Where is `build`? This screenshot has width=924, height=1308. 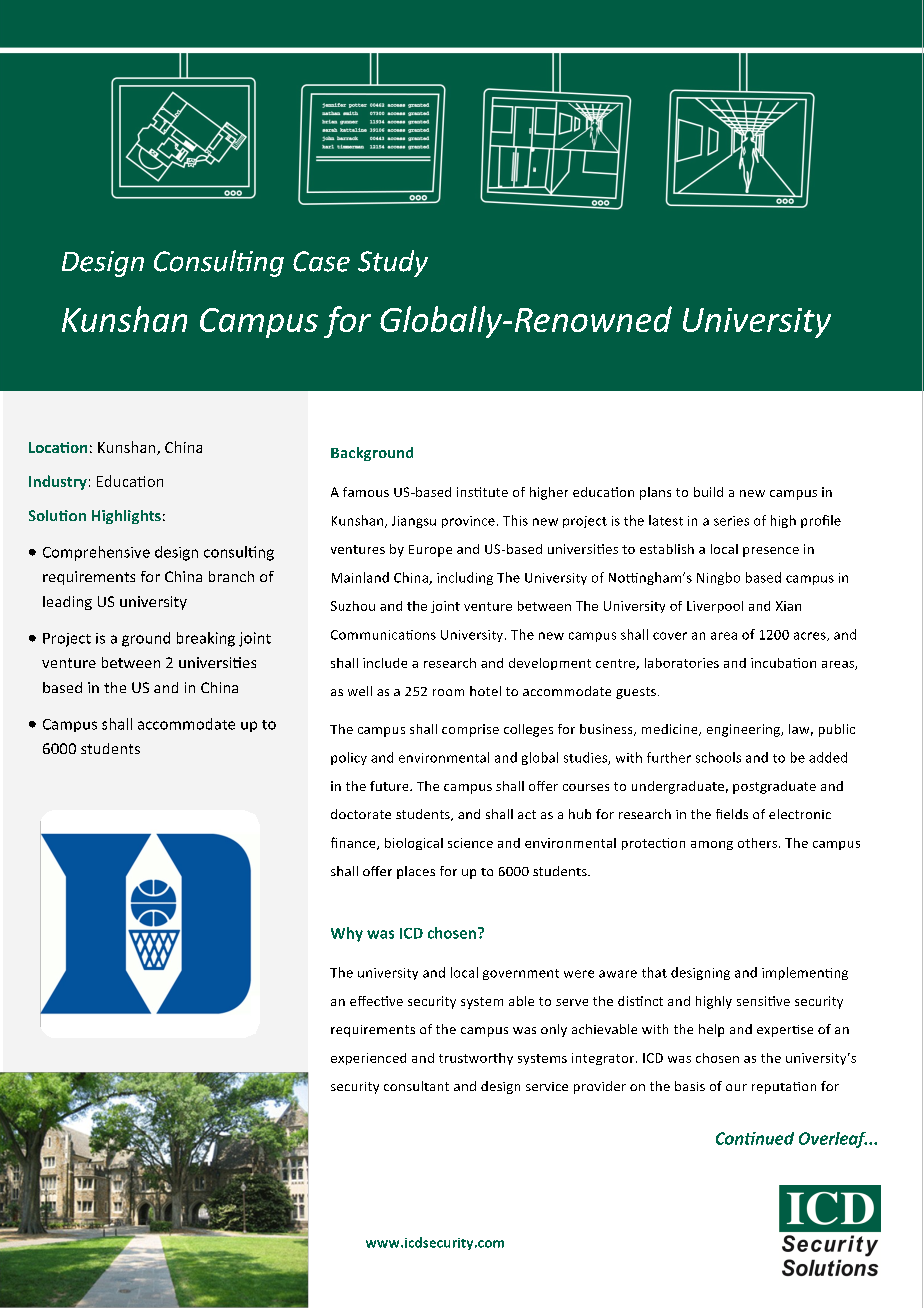 build is located at coordinates (708, 492).
